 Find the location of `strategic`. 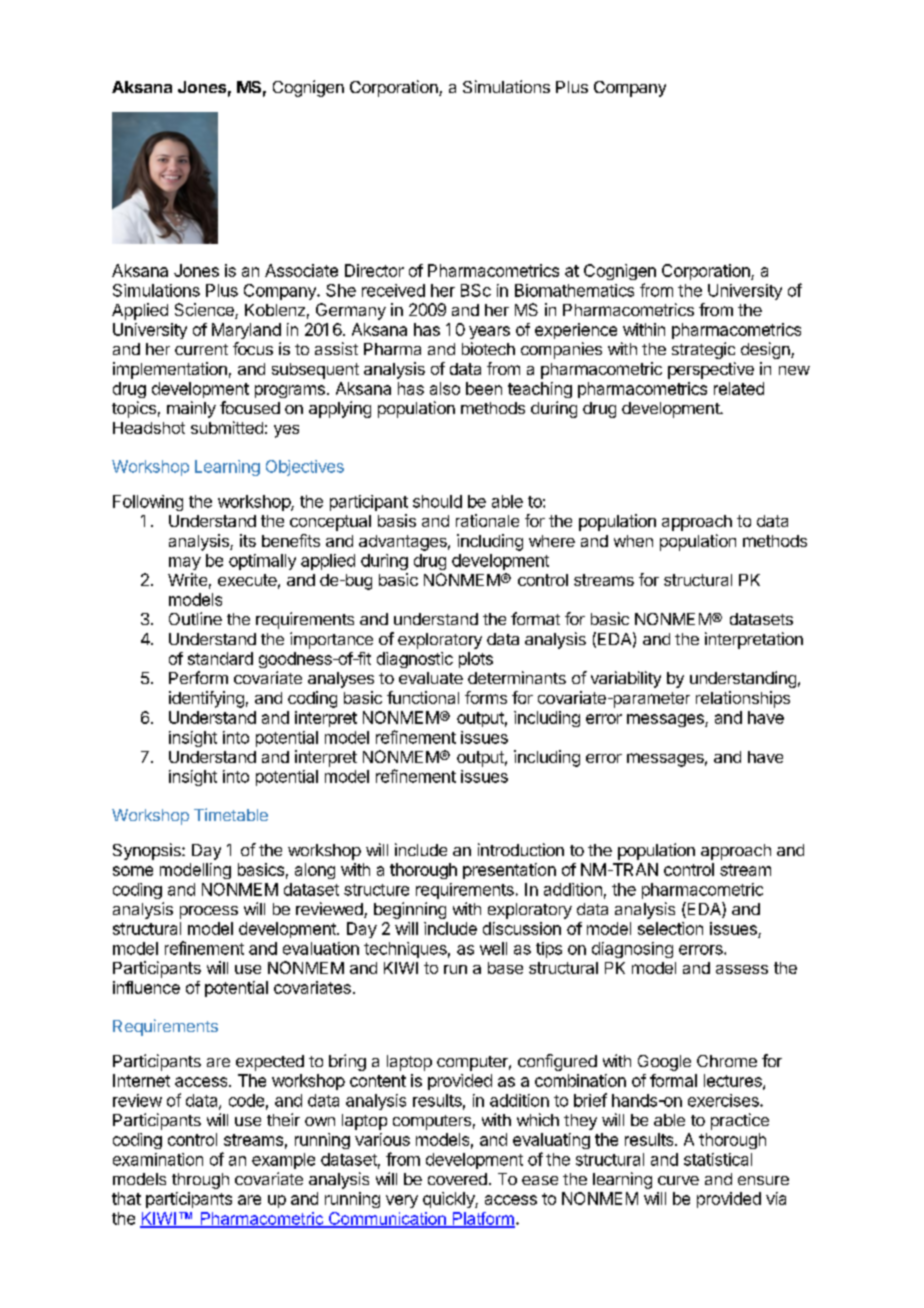

strategic is located at coordinates (703, 350).
